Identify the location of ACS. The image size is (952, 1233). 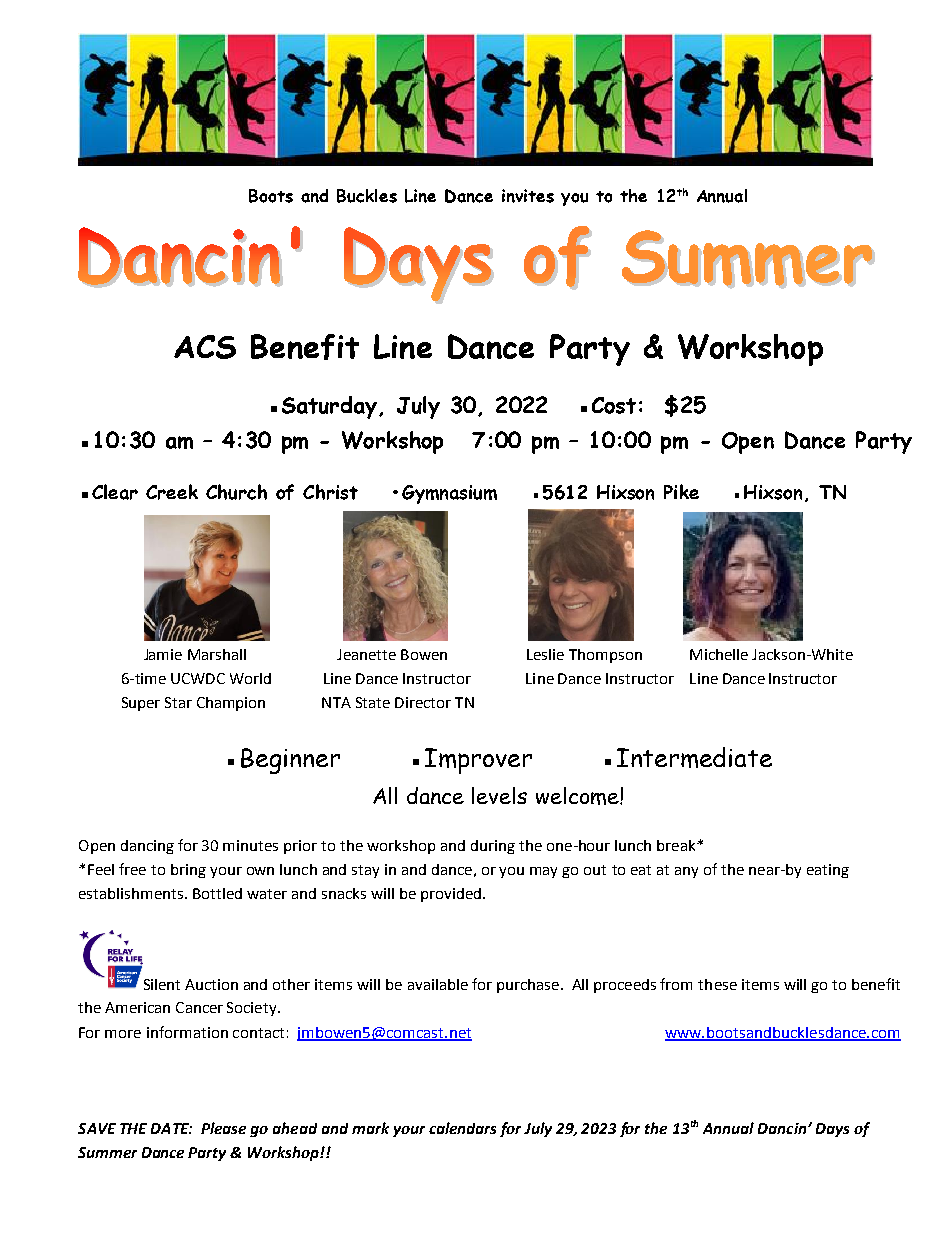
(205, 347).
